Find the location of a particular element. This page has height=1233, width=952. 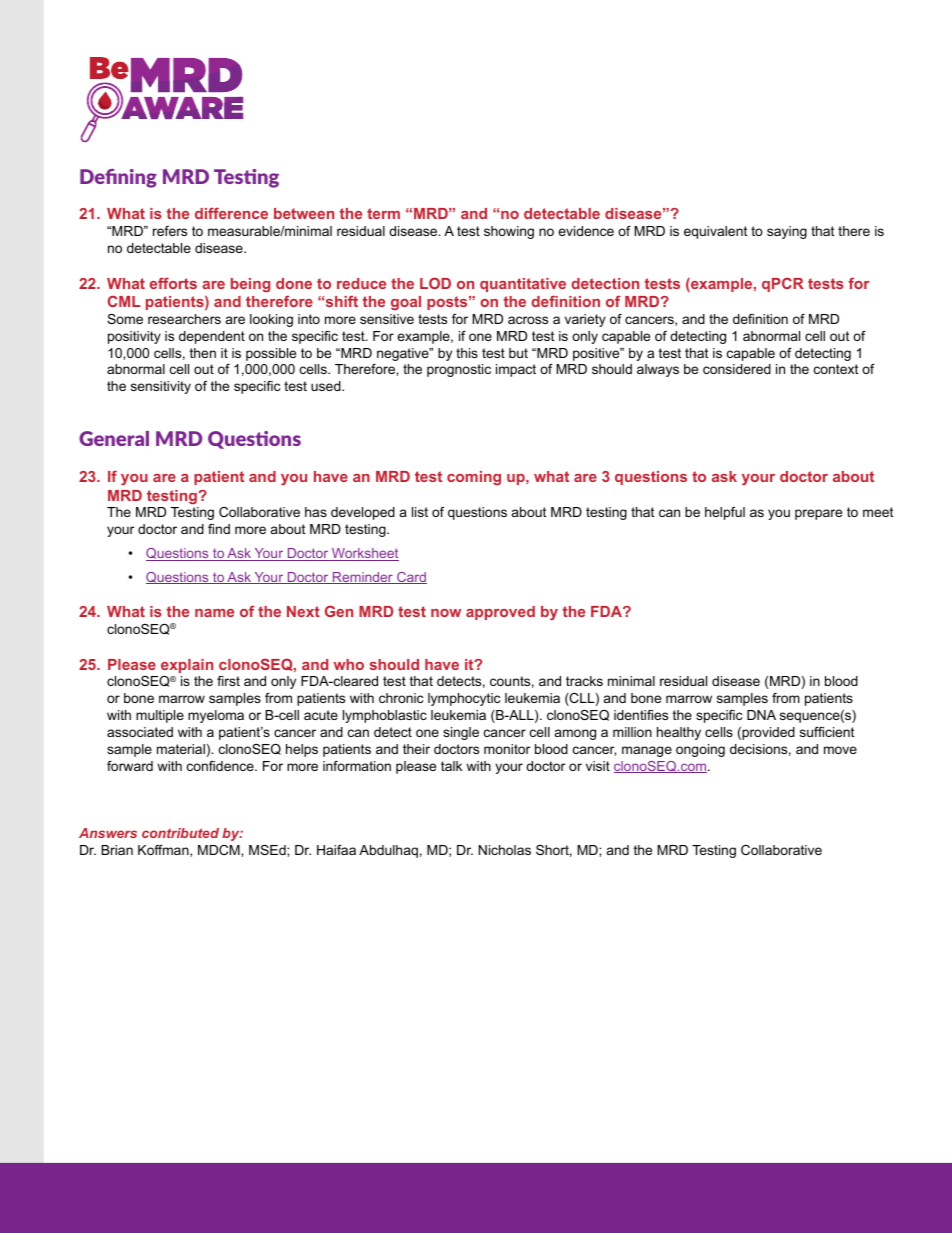

difference is located at coordinates (231, 213).
